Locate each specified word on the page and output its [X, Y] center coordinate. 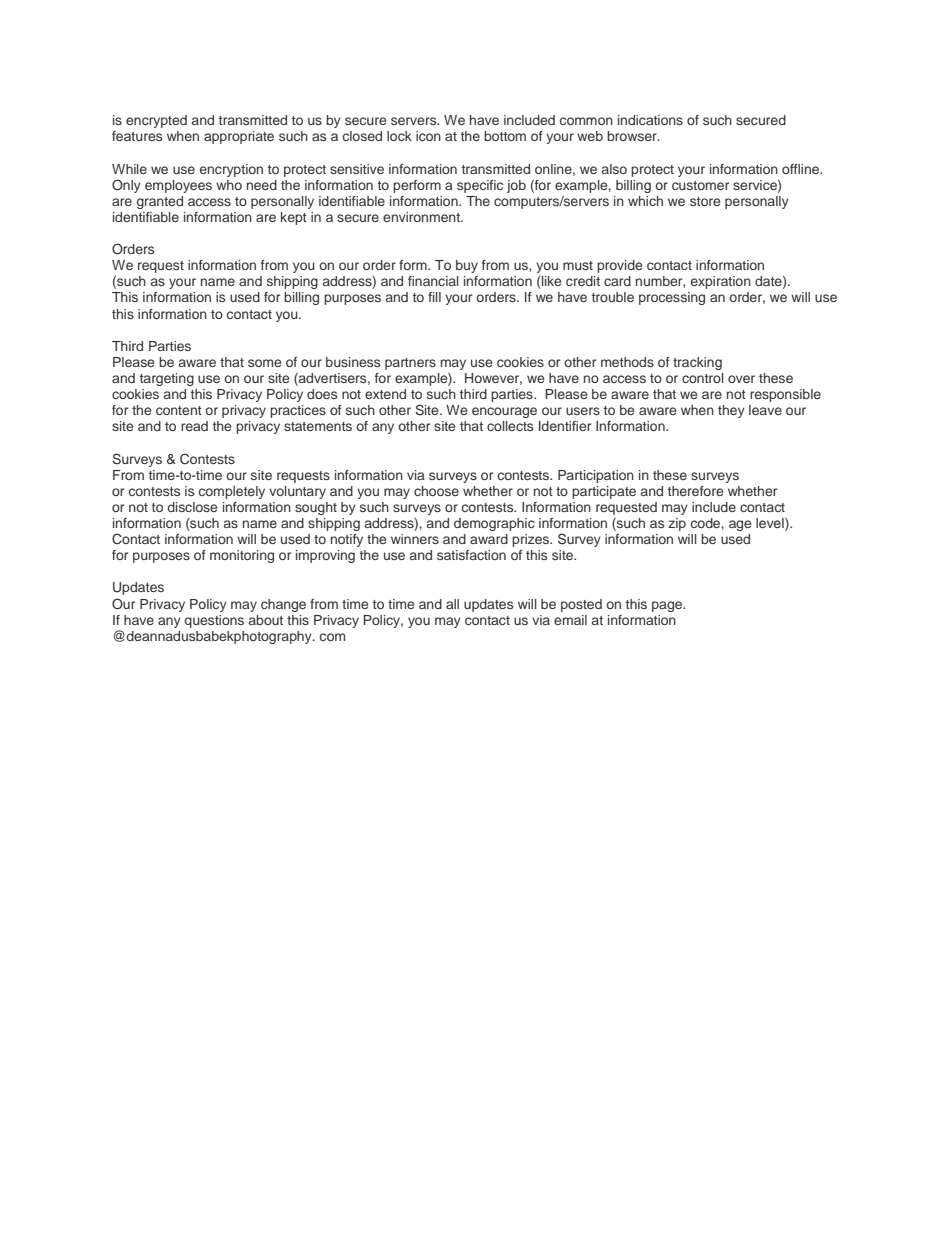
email [570, 620]
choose [436, 491]
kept [294, 218]
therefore [695, 491]
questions [214, 621]
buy [467, 266]
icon [428, 136]
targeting [167, 379]
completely [232, 492]
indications [650, 120]
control [703, 378]
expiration [721, 282]
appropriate [239, 137]
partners [410, 364]
